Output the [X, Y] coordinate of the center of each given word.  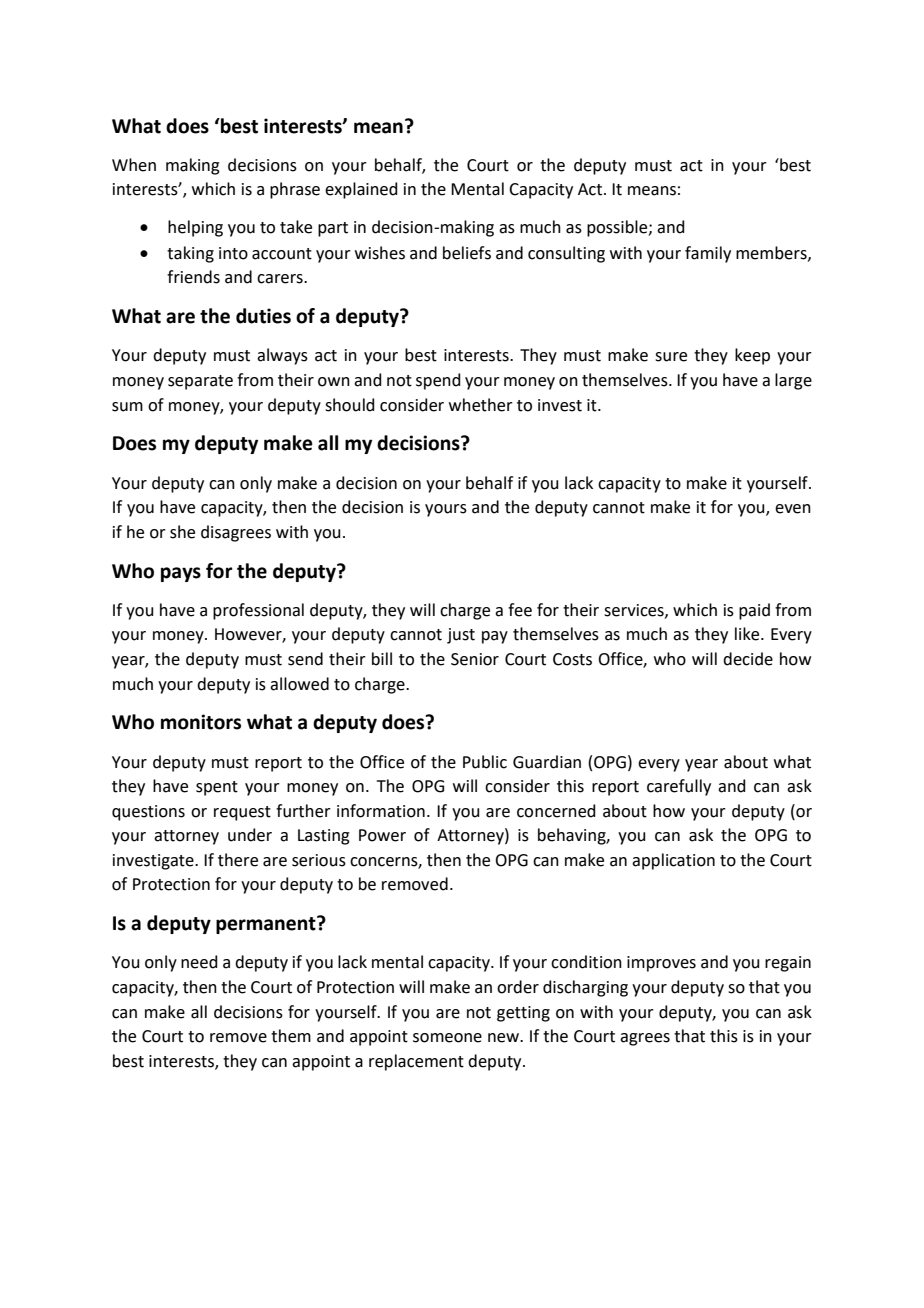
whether [481, 405]
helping [195, 228]
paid [754, 611]
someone [447, 1038]
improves [661, 964]
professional [258, 611]
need [199, 962]
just [461, 636]
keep [752, 356]
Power [382, 835]
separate [200, 382]
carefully [679, 787]
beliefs [467, 253]
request [242, 813]
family [708, 254]
